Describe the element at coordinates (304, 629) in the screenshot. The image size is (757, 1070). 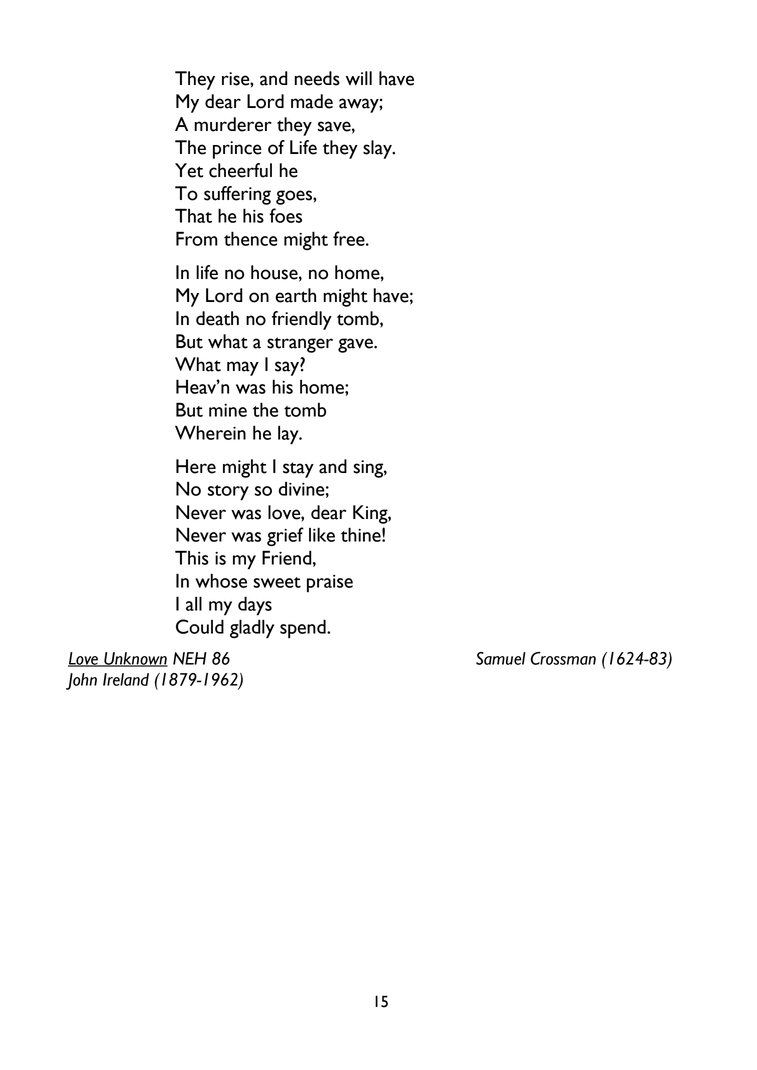
I see `spend` at that location.
